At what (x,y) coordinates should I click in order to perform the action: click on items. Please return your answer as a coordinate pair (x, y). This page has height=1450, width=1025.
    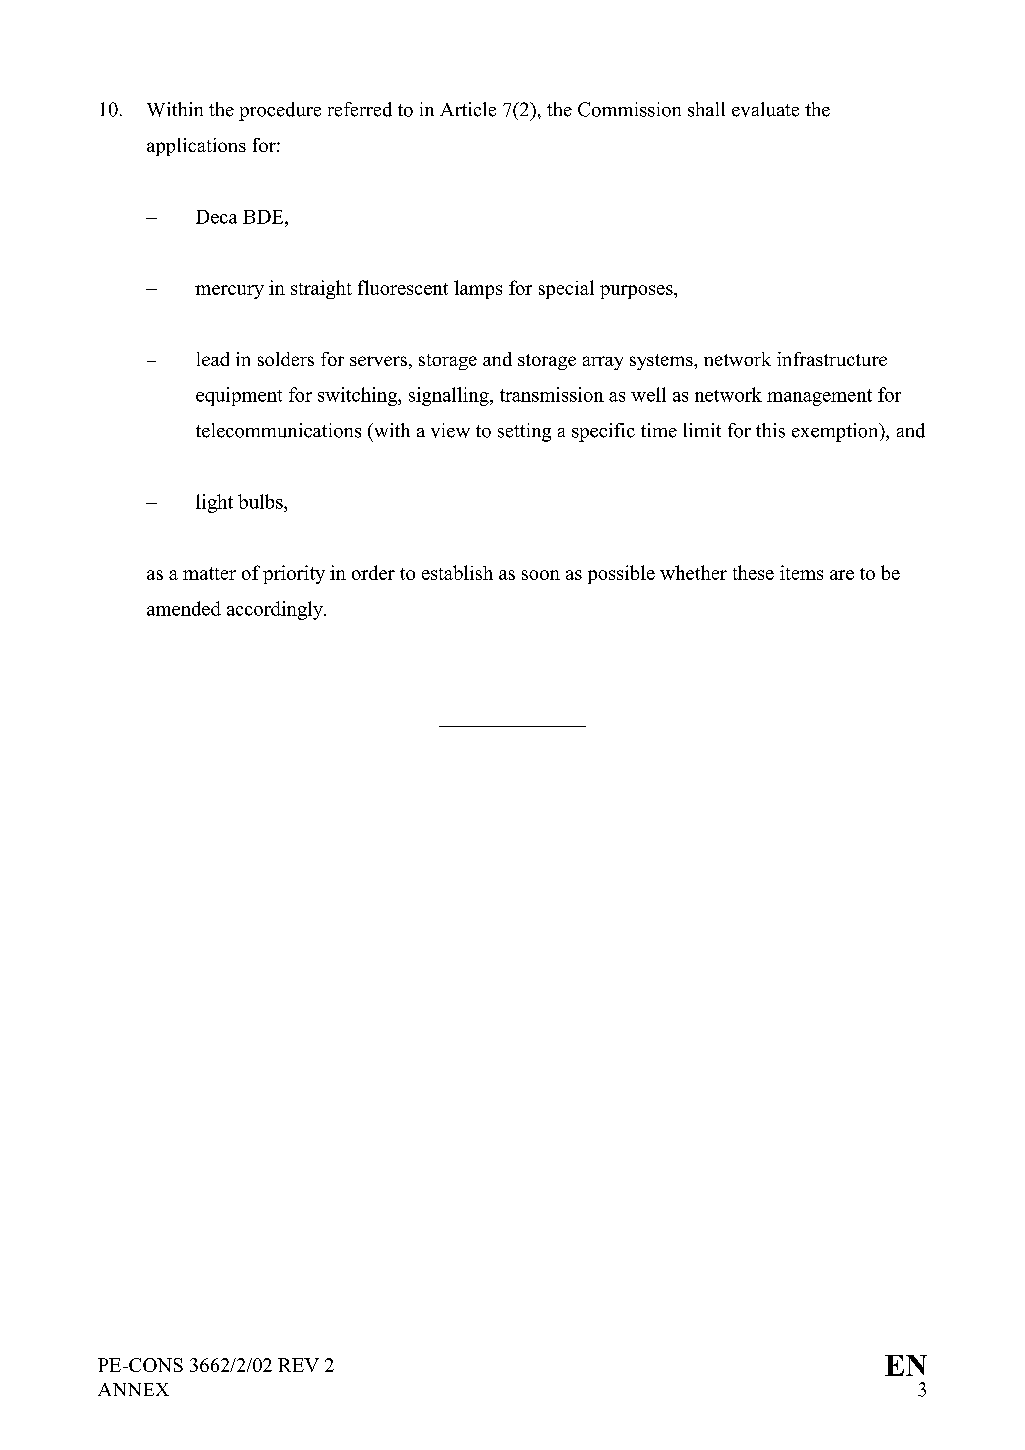
    Looking at the image, I should click on (801, 572).
